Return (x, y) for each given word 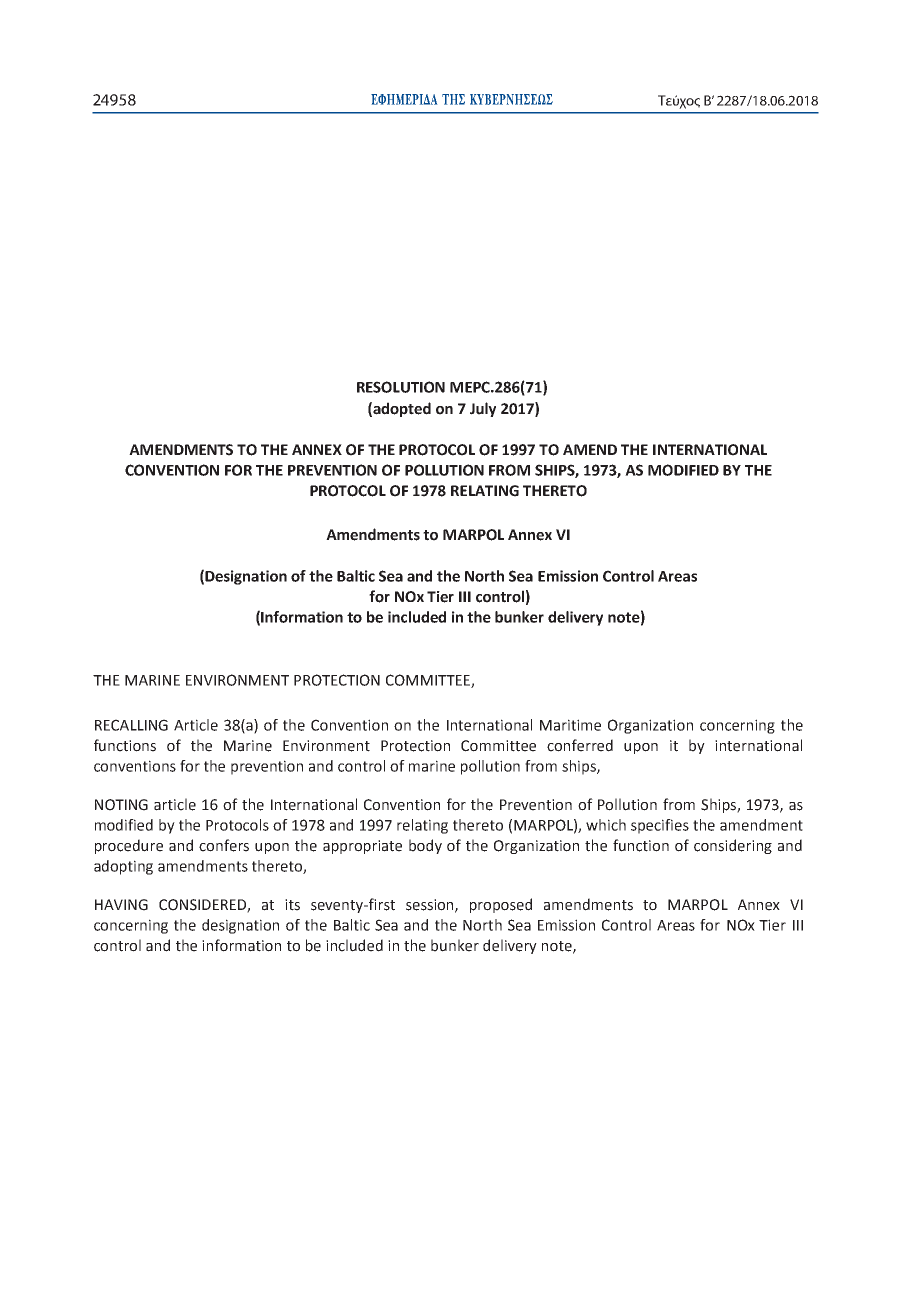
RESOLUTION (401, 387)
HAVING (121, 905)
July (483, 409)
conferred (580, 745)
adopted (402, 409)
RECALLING (131, 725)
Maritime (570, 725)
